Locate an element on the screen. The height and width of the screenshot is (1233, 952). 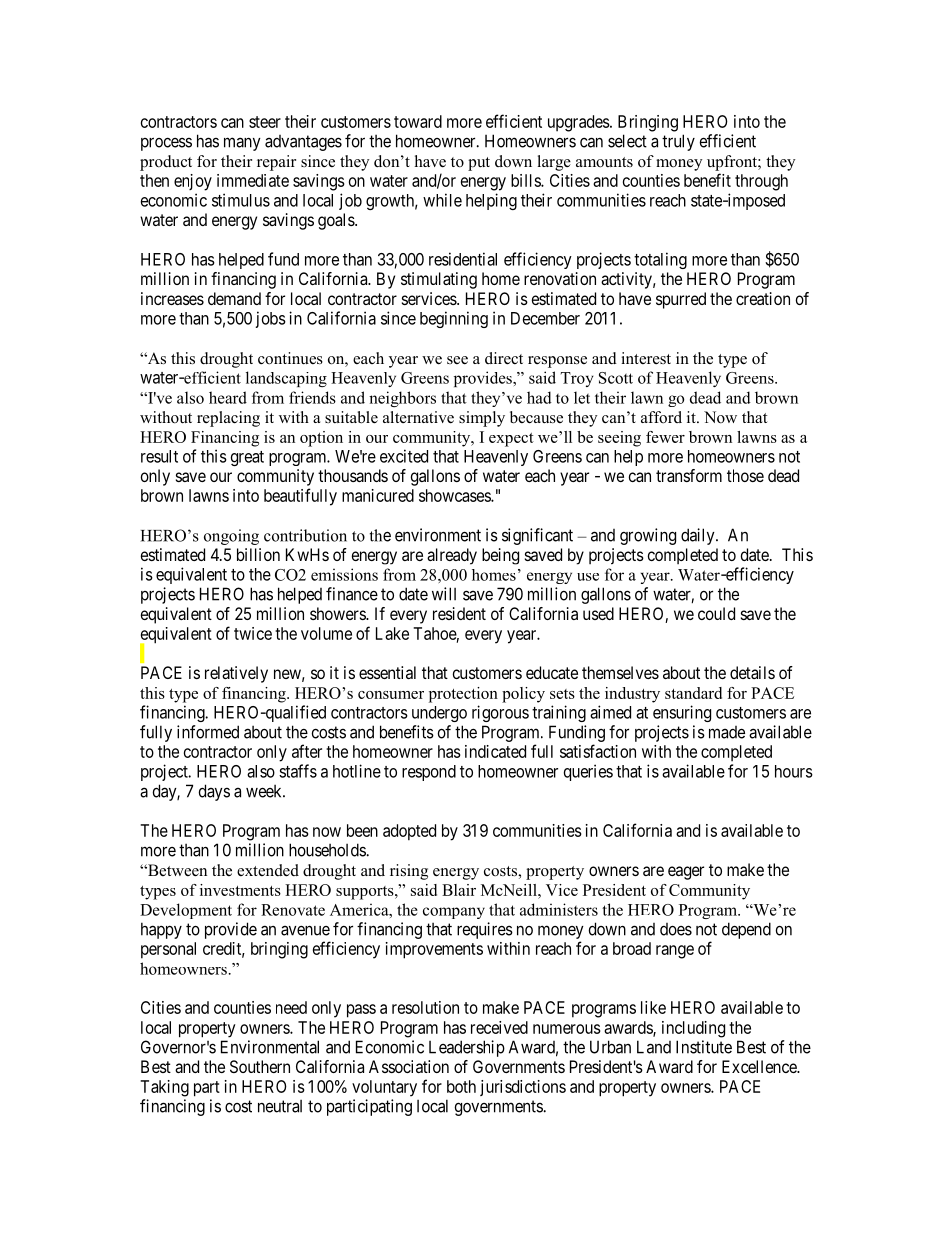
expect is located at coordinates (511, 440).
